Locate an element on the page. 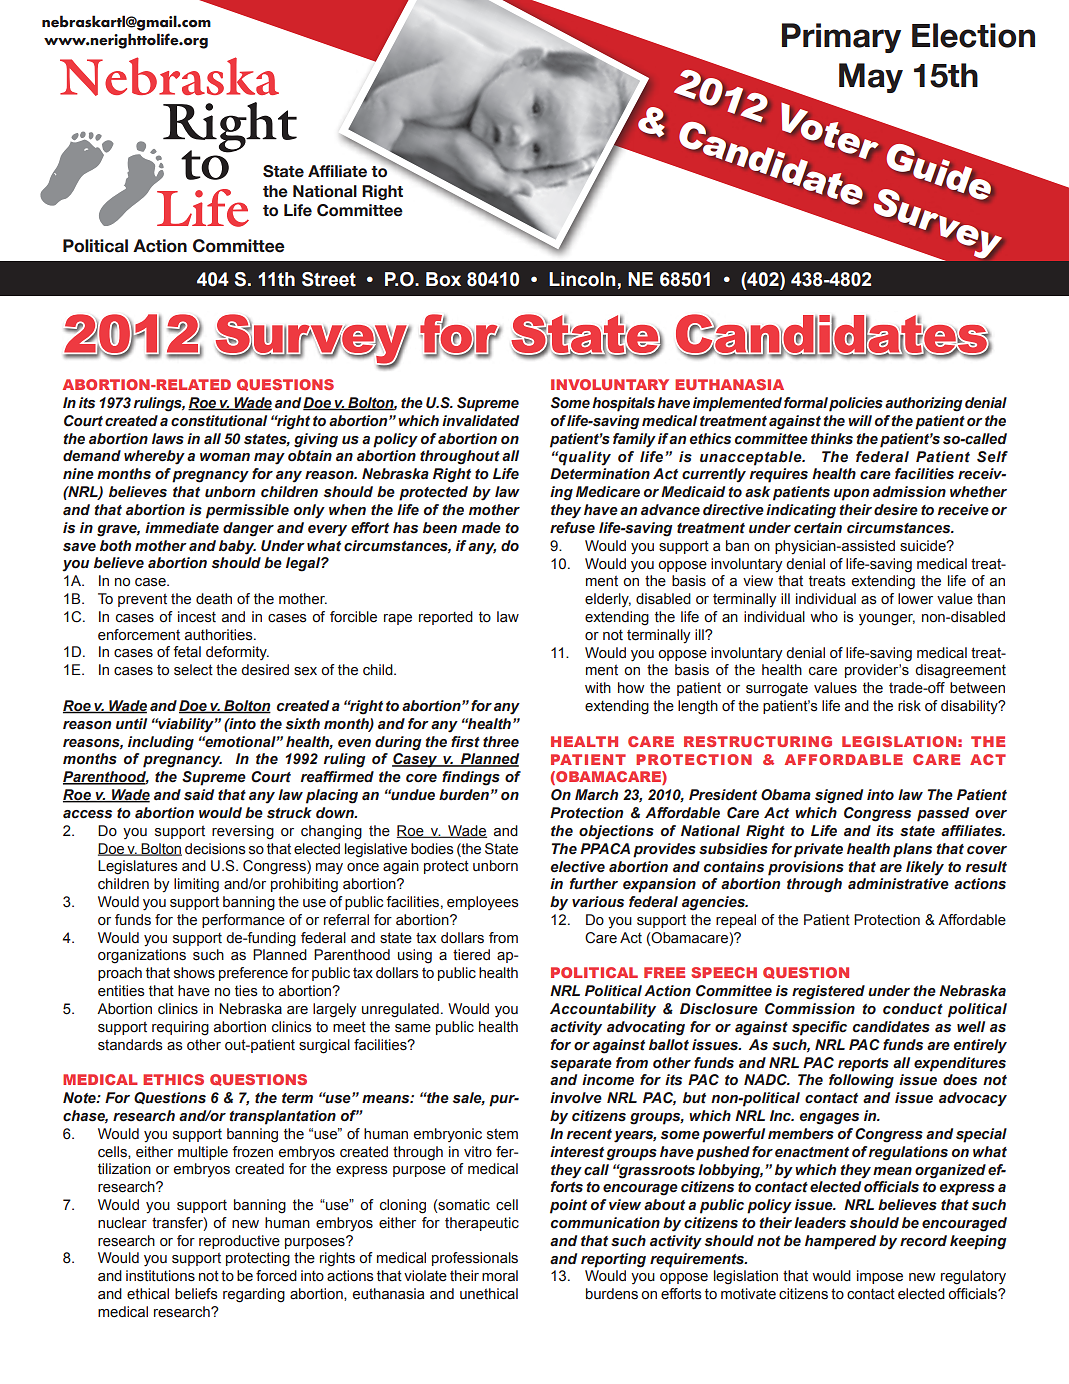 This document has height=1384, width=1069. institutions is located at coordinates (160, 1276).
